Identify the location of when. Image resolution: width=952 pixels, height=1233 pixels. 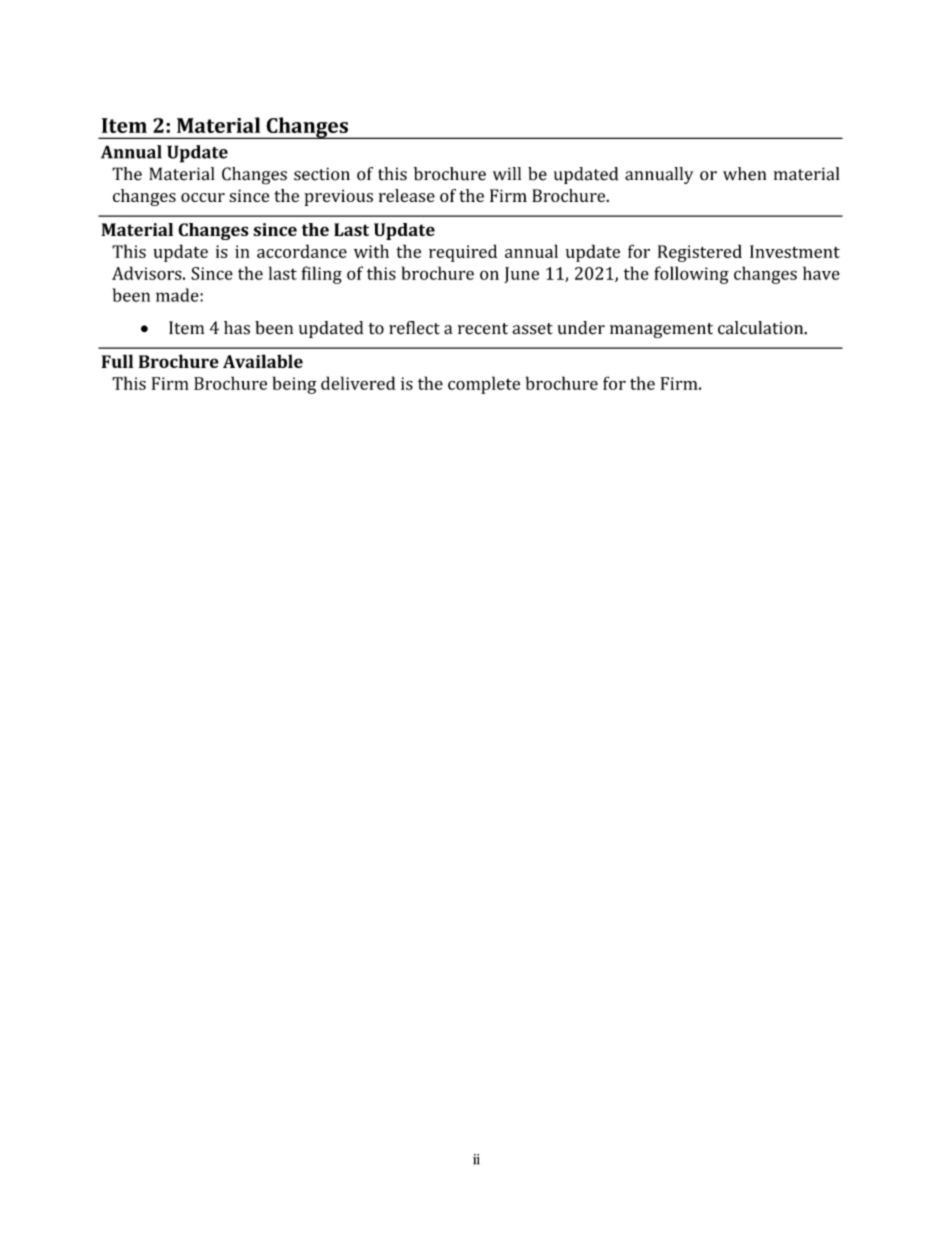
(744, 174).
